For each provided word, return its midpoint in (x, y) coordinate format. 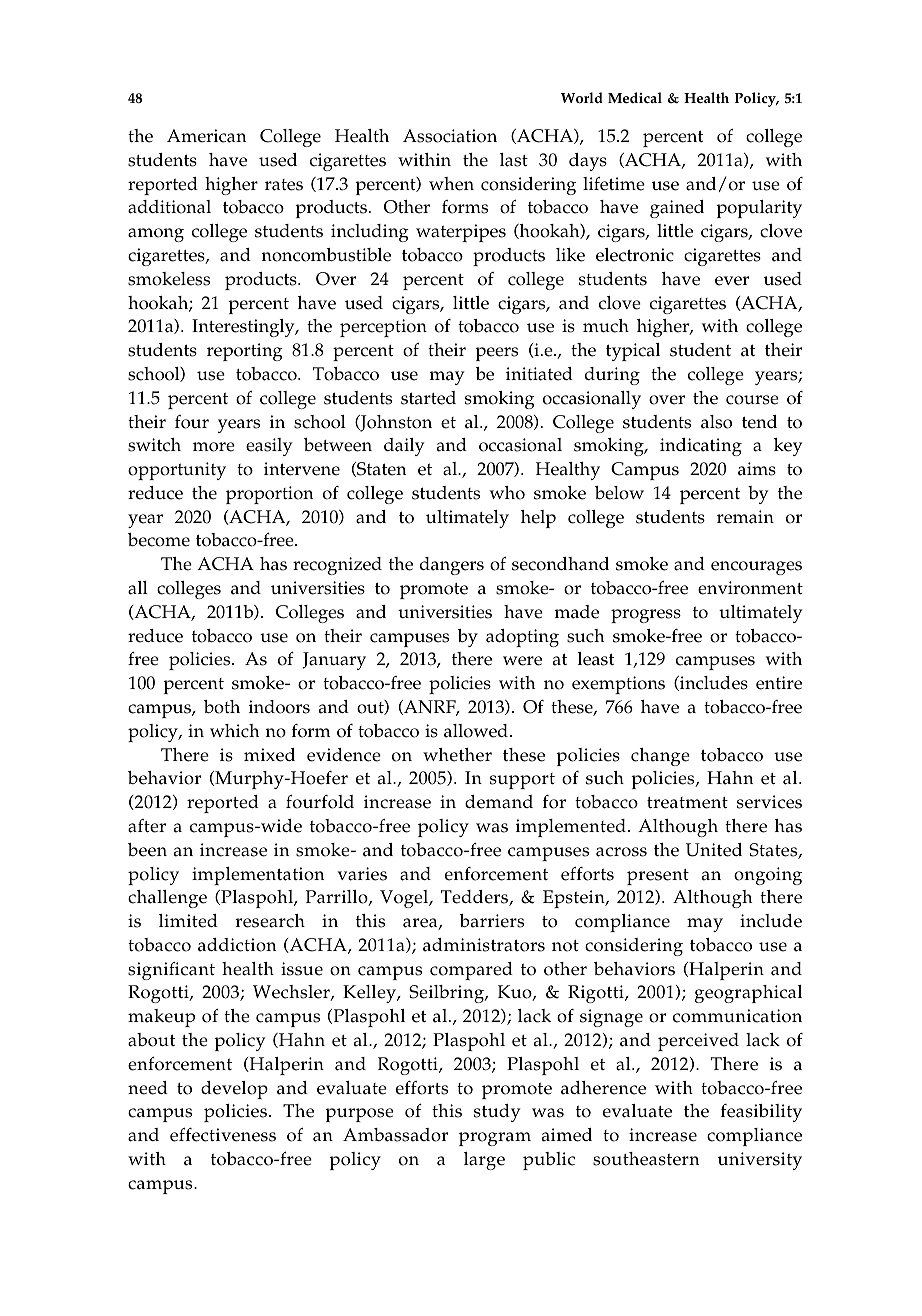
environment (750, 588)
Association (450, 136)
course (752, 400)
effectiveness (223, 1135)
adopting (522, 638)
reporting (245, 352)
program (495, 1139)
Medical (635, 98)
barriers (492, 921)
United (714, 850)
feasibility (761, 1113)
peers (496, 354)
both (222, 707)
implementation (258, 876)
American (206, 136)
